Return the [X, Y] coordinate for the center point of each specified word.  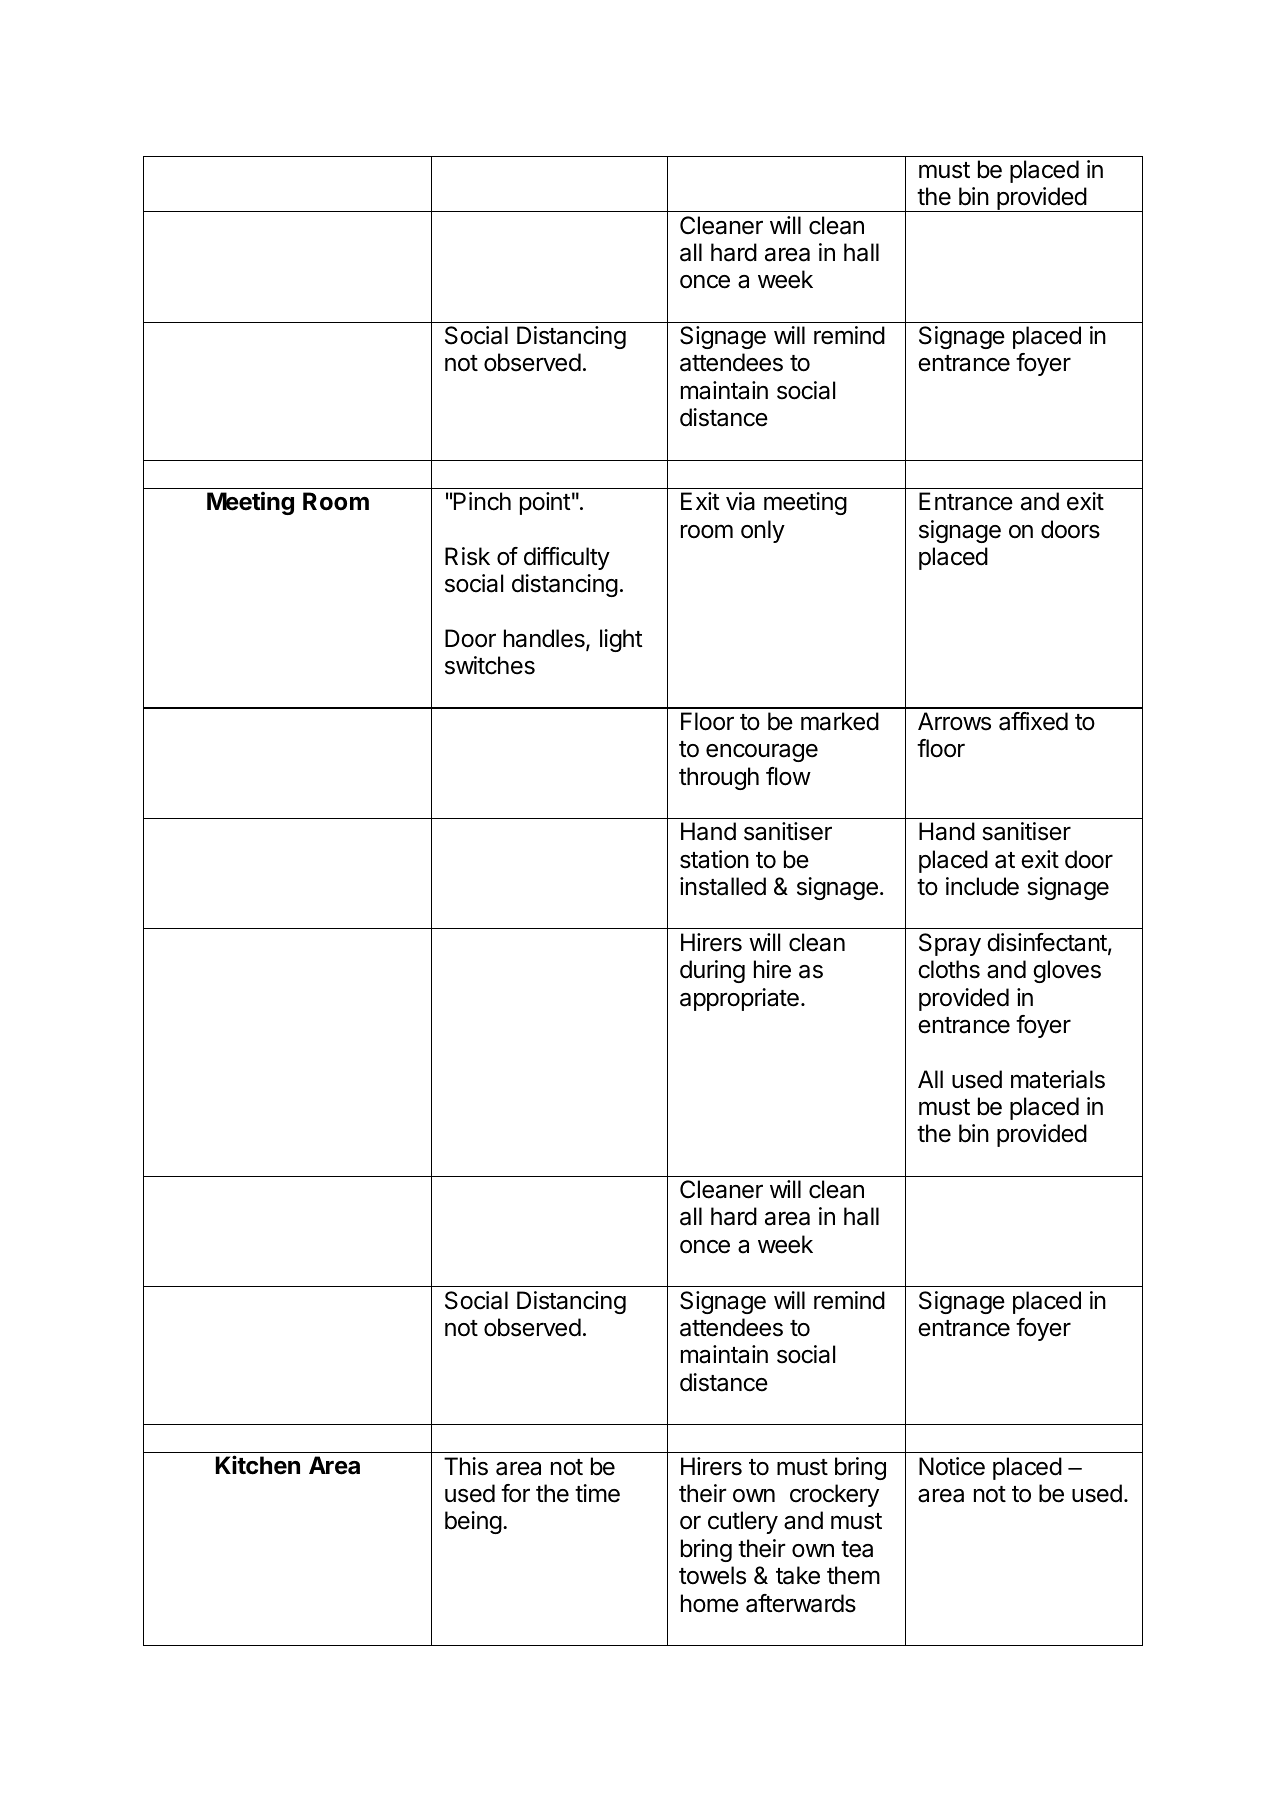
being [473, 1522]
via [740, 501]
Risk [467, 556]
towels [712, 1575]
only [763, 531]
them [853, 1575]
